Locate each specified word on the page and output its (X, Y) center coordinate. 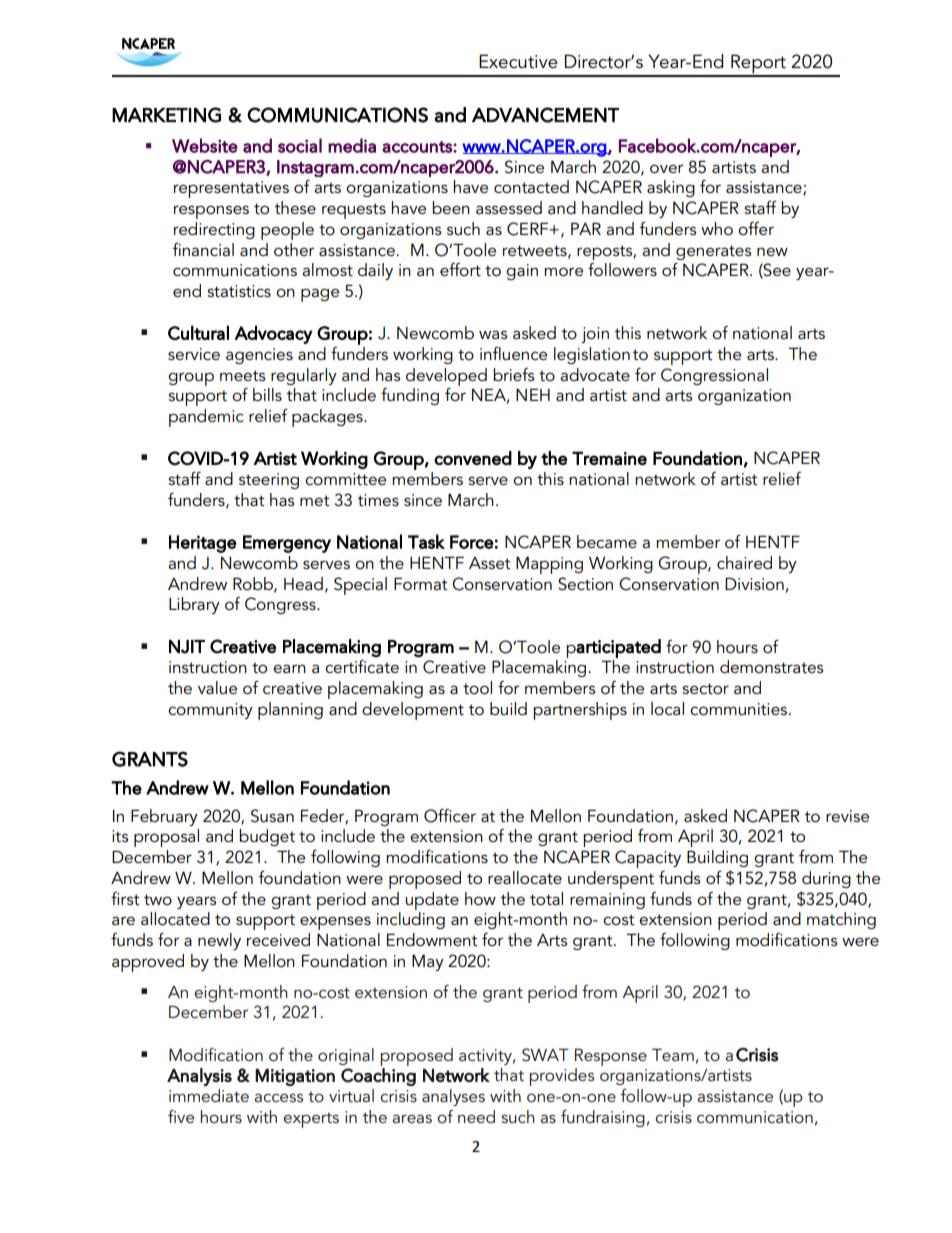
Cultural (198, 332)
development (413, 711)
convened (473, 458)
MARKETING (166, 115)
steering (269, 481)
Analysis (199, 1077)
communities (740, 709)
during (826, 879)
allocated (175, 919)
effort (460, 269)
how (480, 899)
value (217, 687)
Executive (518, 61)
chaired (744, 562)
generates (713, 252)
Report (758, 65)
